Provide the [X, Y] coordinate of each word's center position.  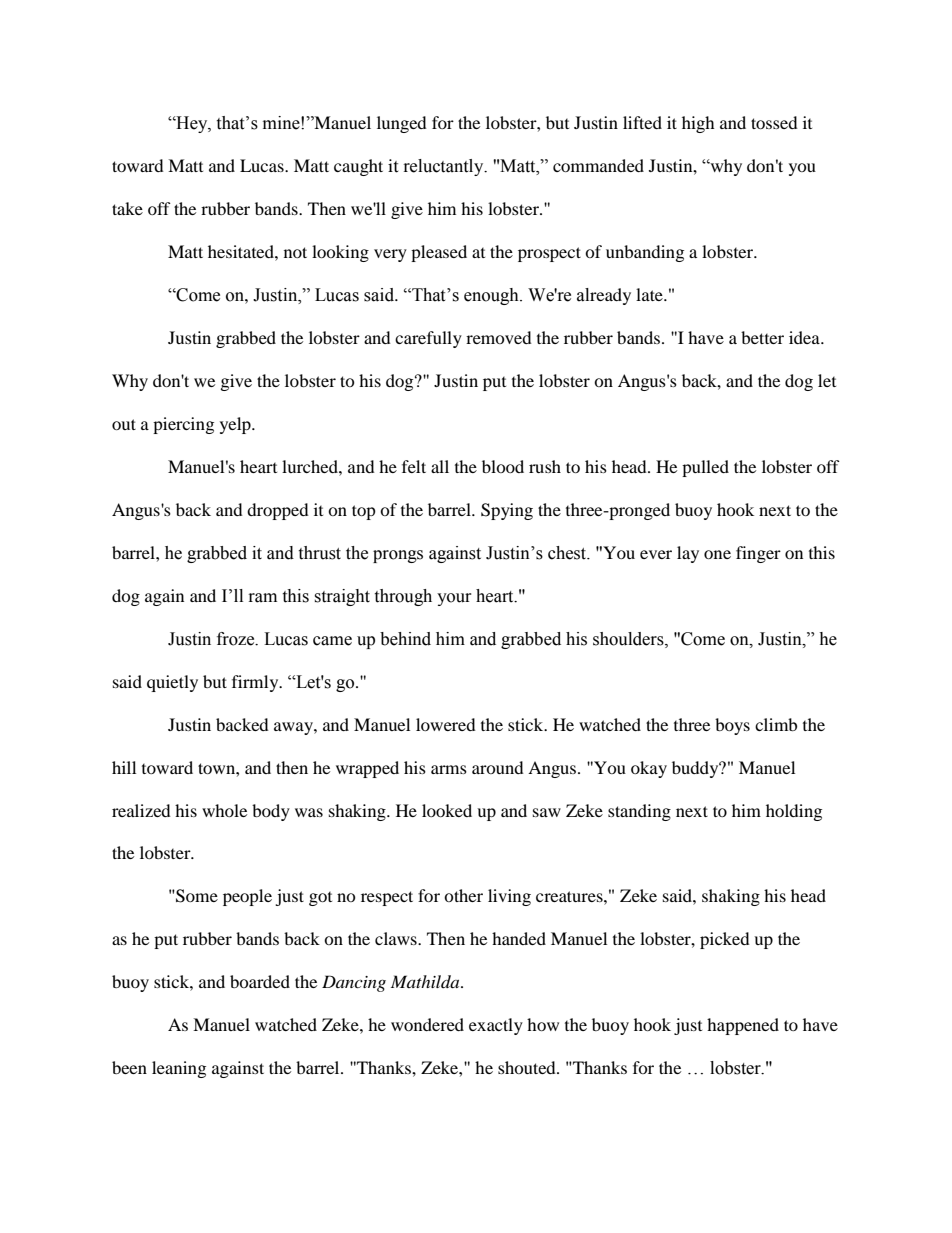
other [463, 895]
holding [794, 812]
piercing [183, 425]
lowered [446, 724]
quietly [172, 683]
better [762, 337]
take [127, 208]
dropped [278, 511]
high [698, 124]
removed [499, 337]
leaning [179, 1069]
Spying [507, 511]
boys [732, 726]
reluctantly [445, 167]
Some [196, 896]
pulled [705, 468]
